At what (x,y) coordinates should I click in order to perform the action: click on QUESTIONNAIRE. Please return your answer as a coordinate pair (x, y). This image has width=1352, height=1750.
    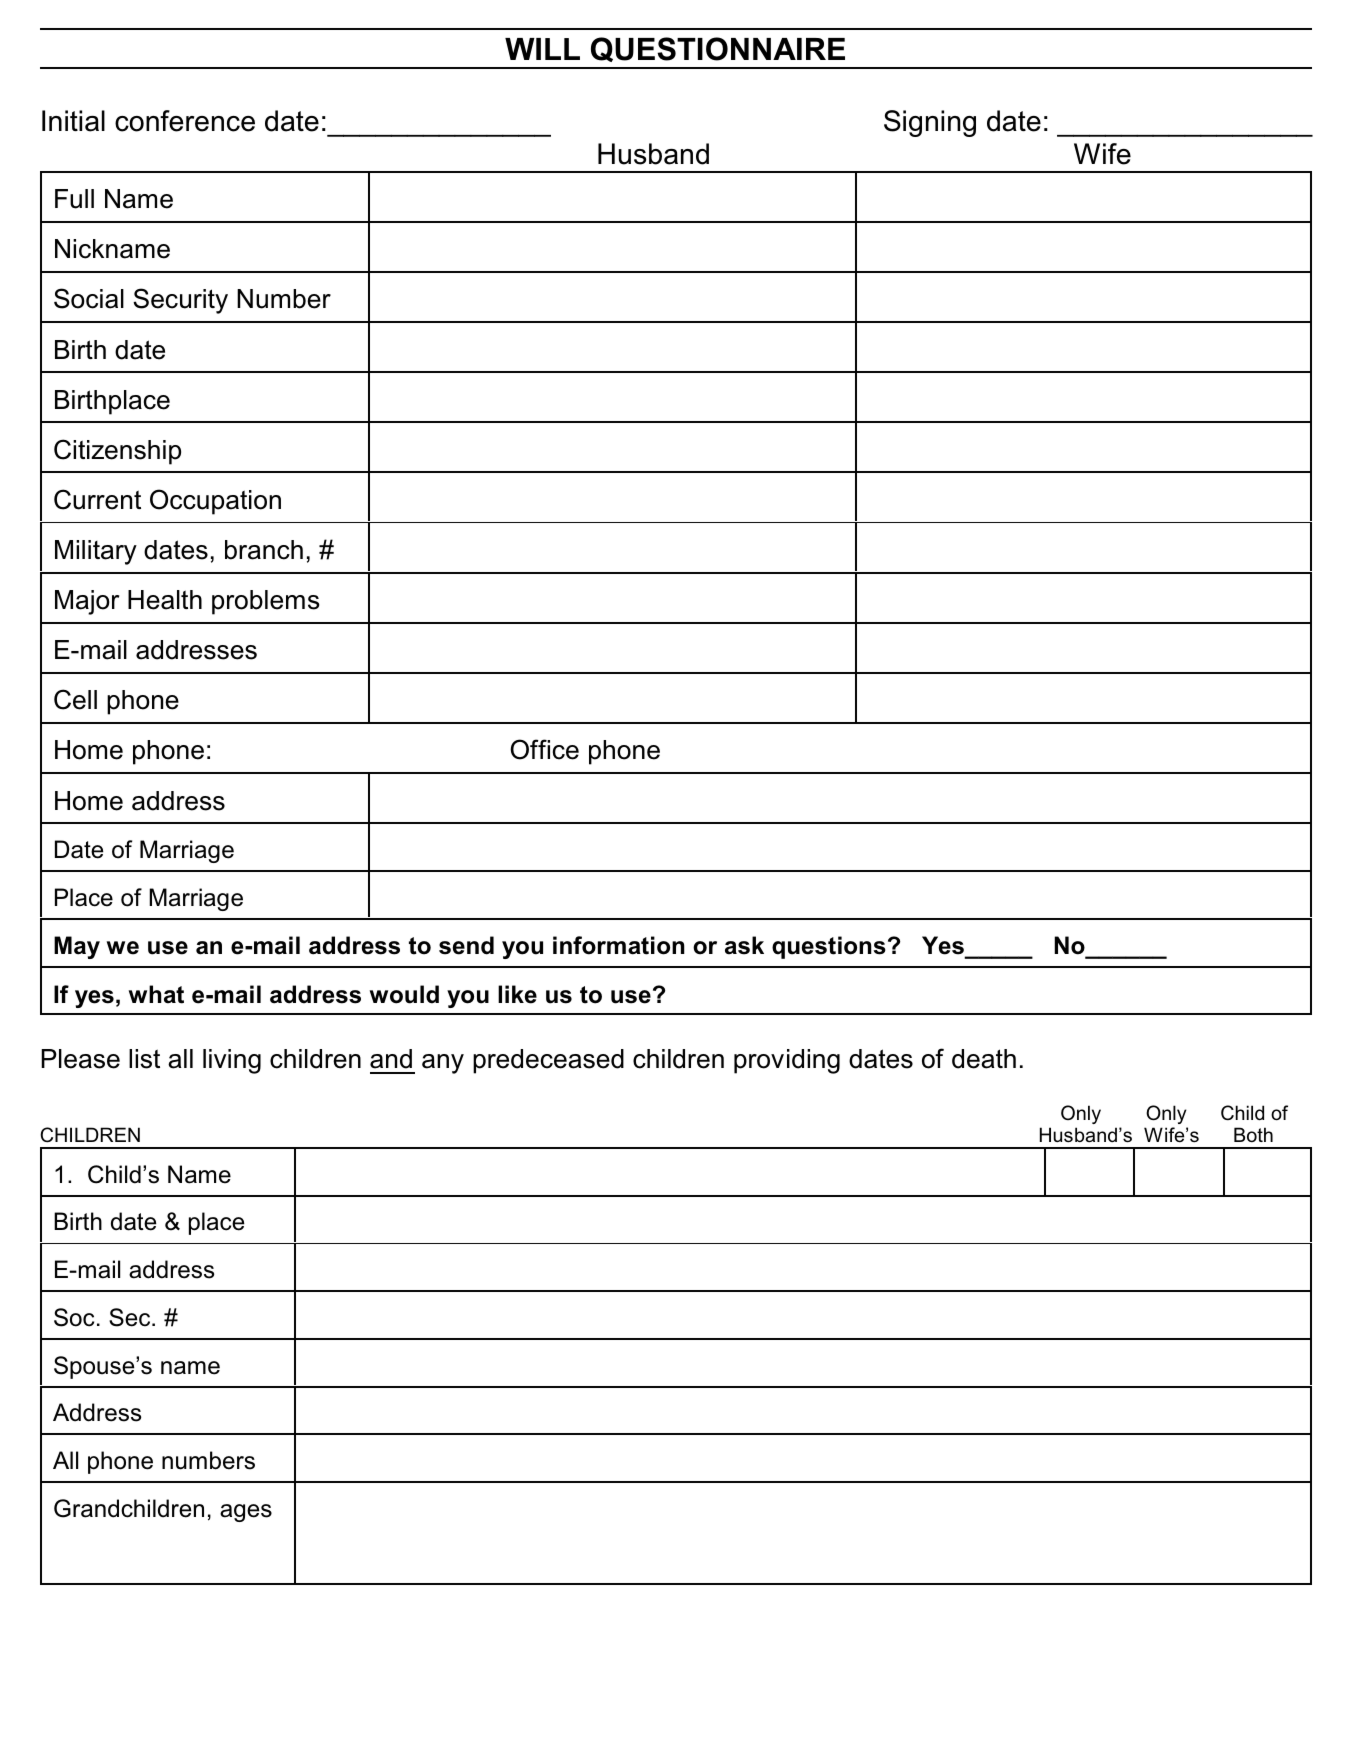
    Looking at the image, I should click on (718, 49).
